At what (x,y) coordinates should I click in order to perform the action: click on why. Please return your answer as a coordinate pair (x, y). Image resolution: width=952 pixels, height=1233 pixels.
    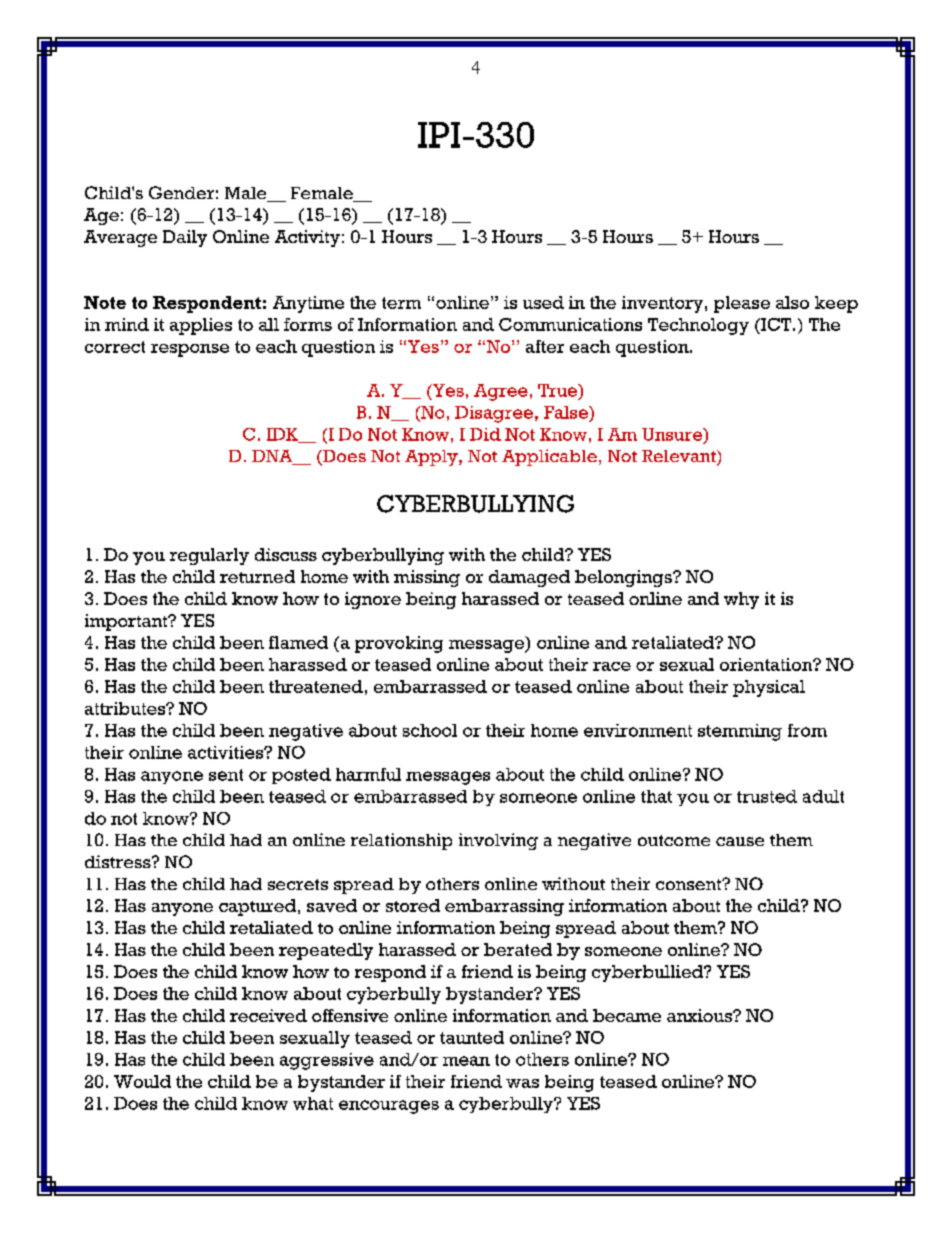
    Looking at the image, I should click on (741, 600).
